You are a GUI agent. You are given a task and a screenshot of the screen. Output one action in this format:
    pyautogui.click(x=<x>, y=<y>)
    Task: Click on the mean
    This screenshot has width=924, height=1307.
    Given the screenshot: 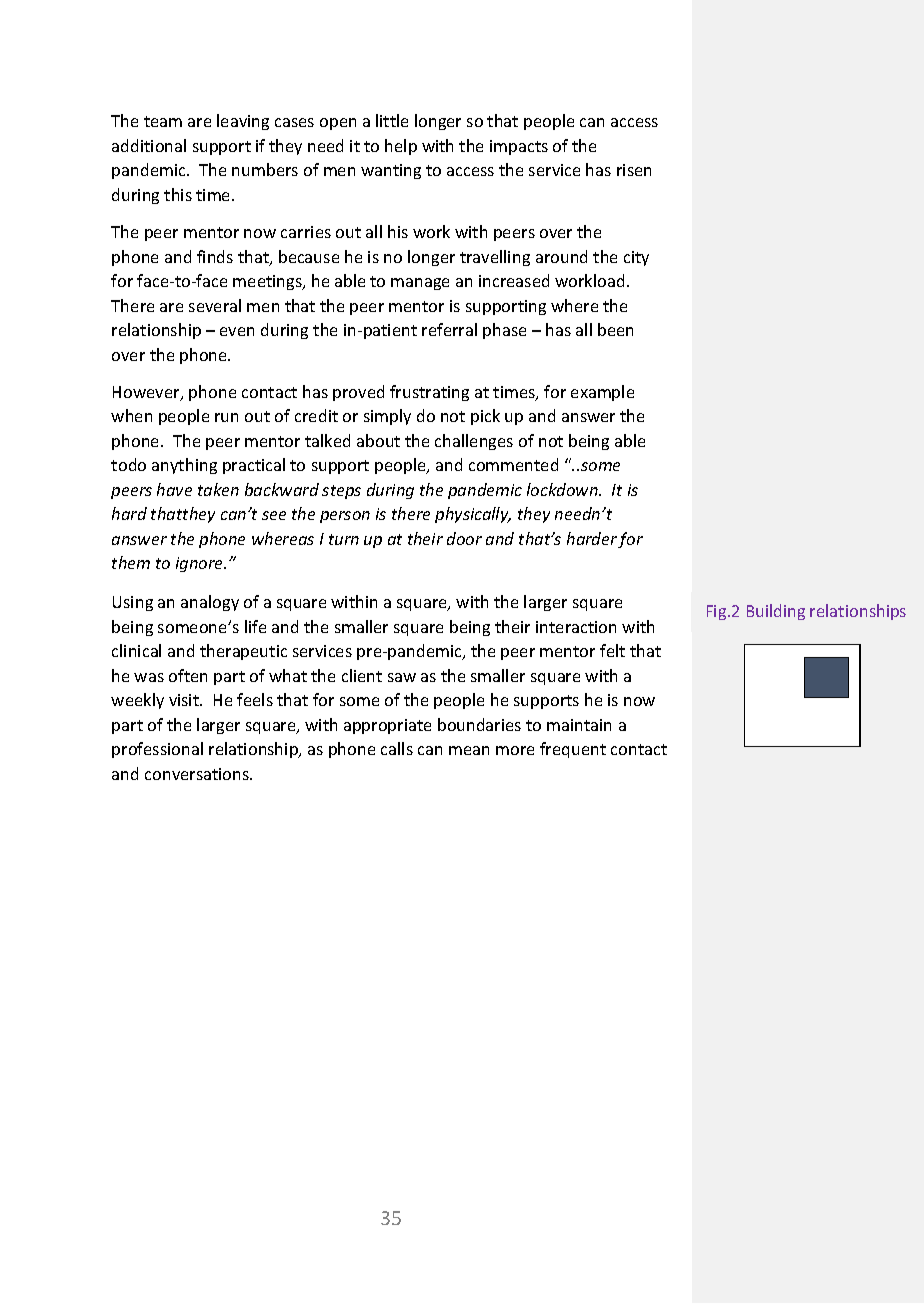 What is the action you would take?
    pyautogui.click(x=469, y=750)
